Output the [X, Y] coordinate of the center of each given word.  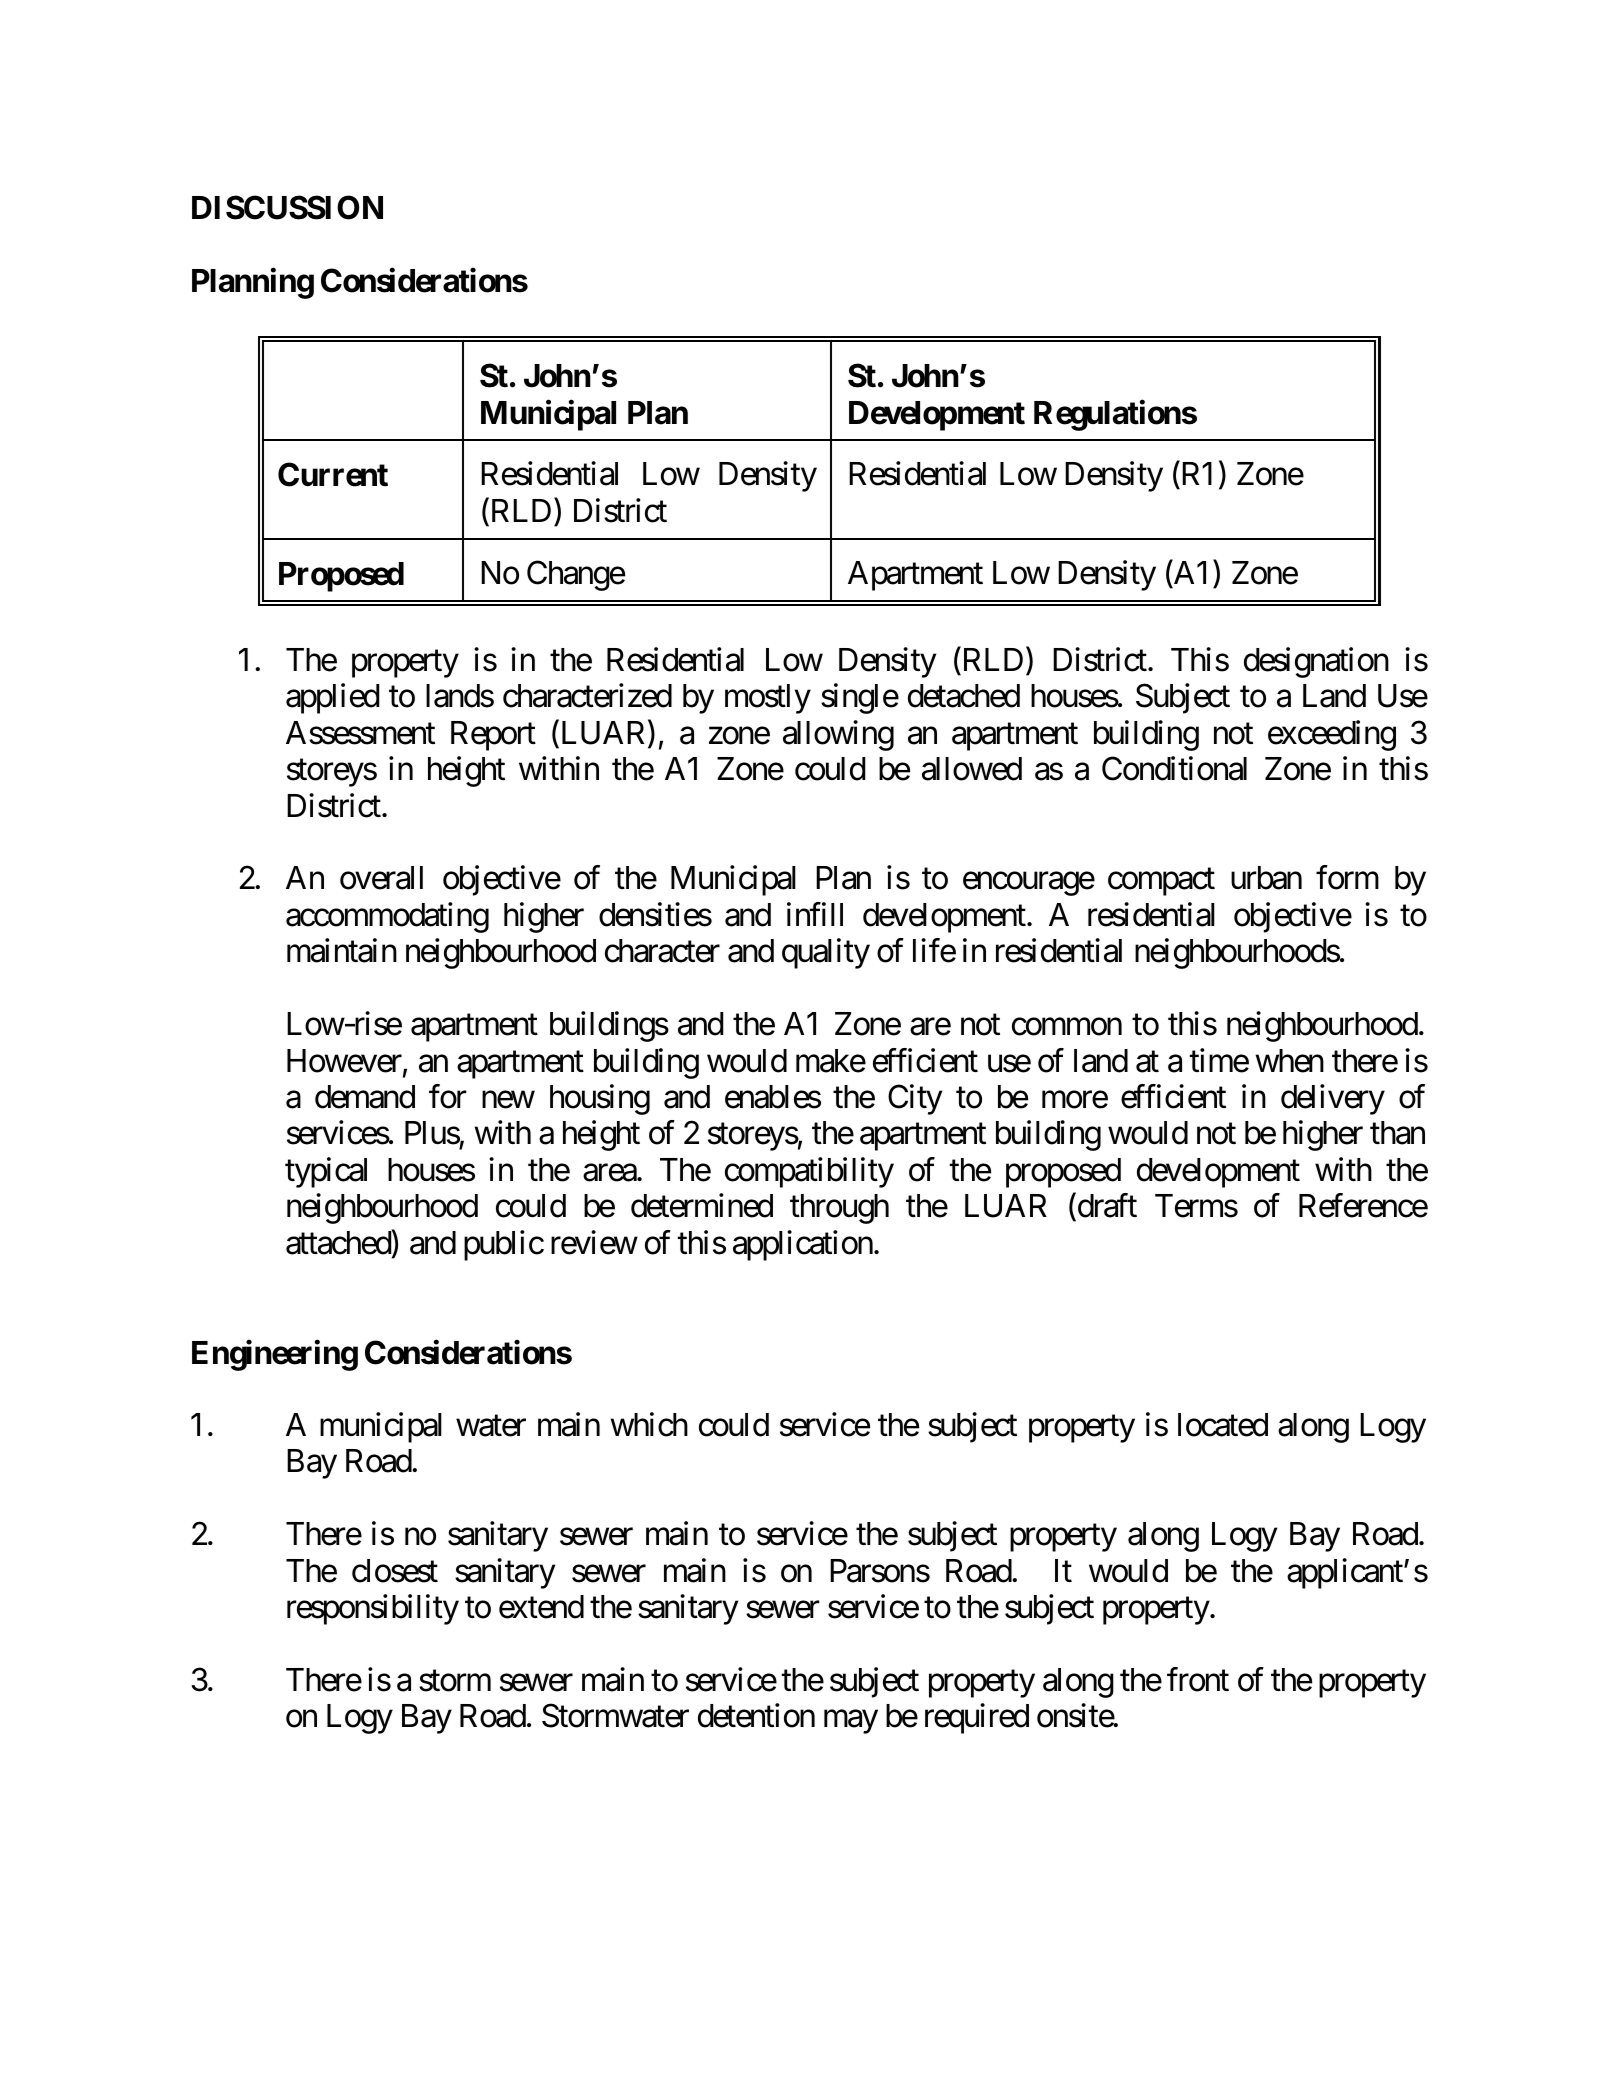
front [1198, 1679]
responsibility [373, 1610]
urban [1266, 878]
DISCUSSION [287, 207]
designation [1316, 662]
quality [826, 954]
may [851, 1722]
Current [333, 474]
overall [381, 878]
